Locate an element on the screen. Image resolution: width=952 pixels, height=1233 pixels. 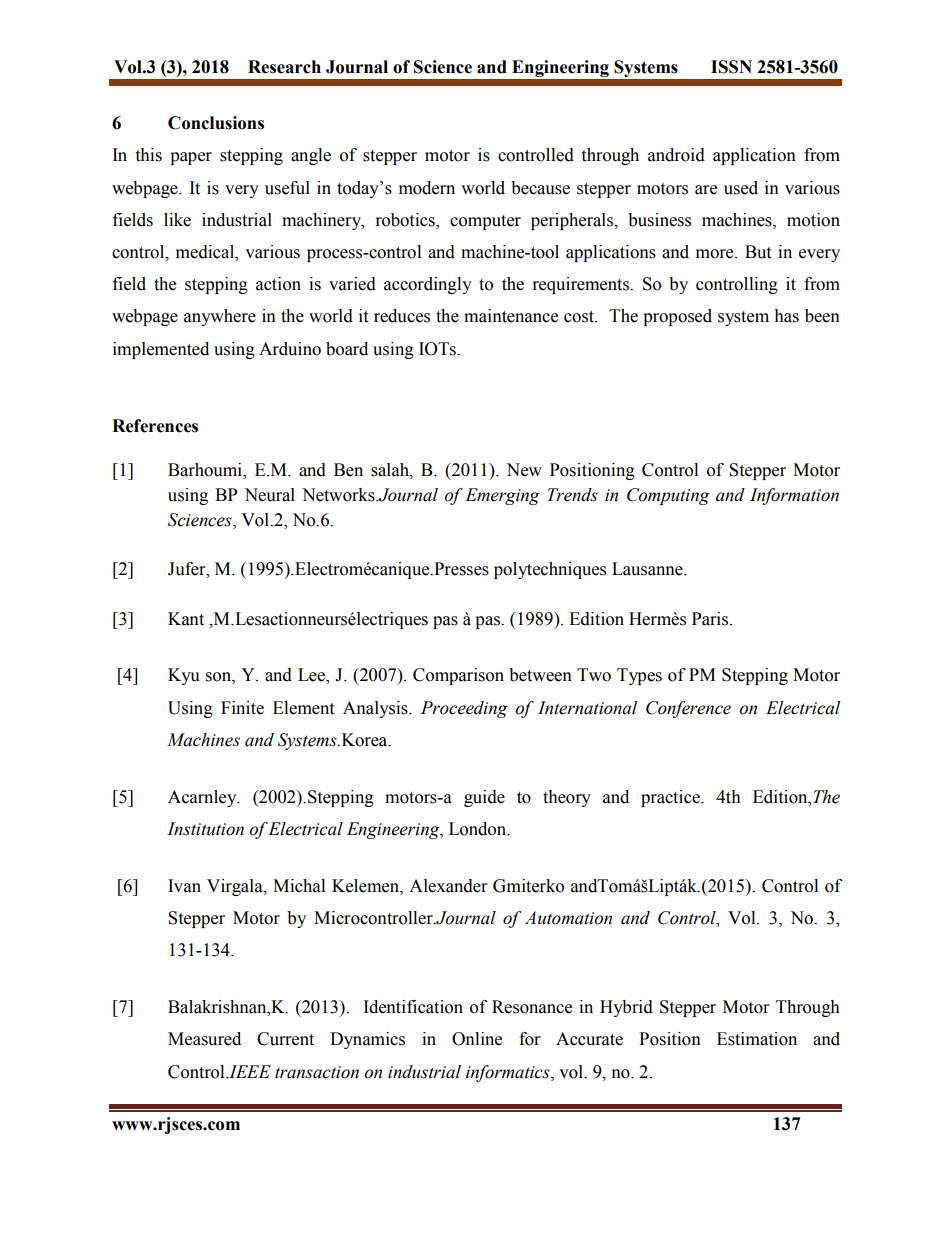
Conclusions is located at coordinates (216, 123).
